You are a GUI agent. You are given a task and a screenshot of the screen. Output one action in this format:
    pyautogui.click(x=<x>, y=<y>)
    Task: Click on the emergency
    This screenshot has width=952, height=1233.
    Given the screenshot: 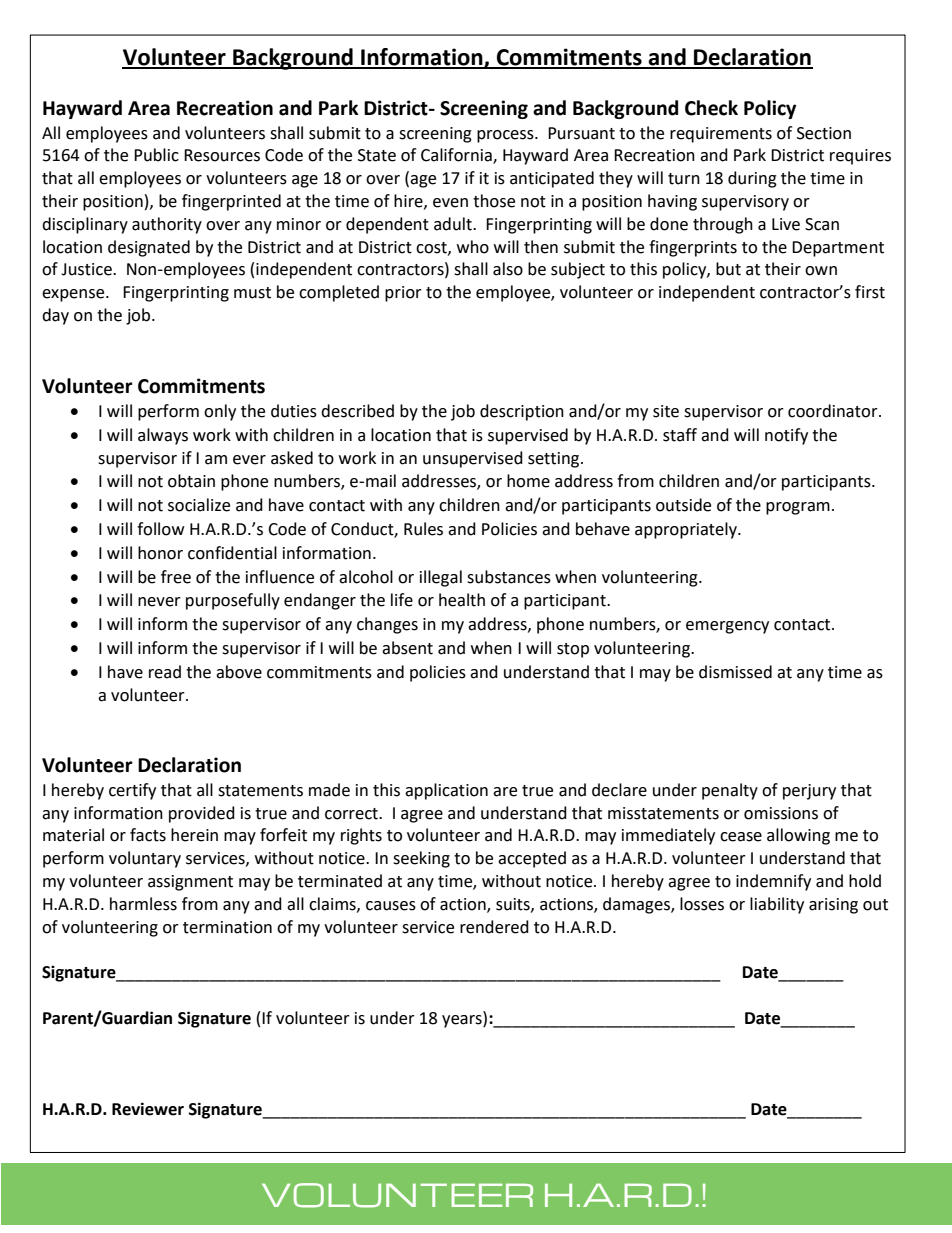 What is the action you would take?
    pyautogui.click(x=727, y=627)
